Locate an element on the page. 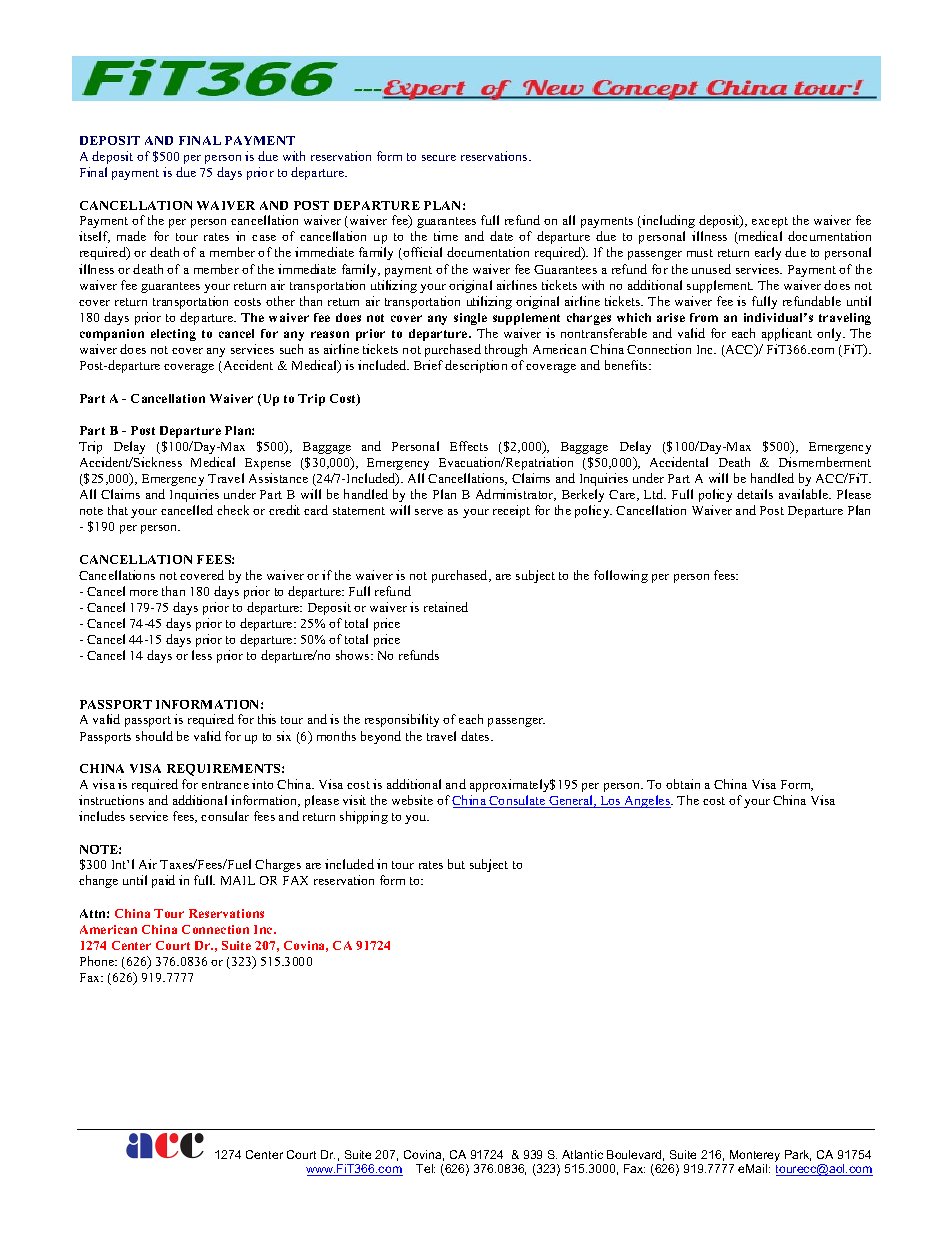 The height and width of the document is (1233, 952). retained is located at coordinates (446, 607).
